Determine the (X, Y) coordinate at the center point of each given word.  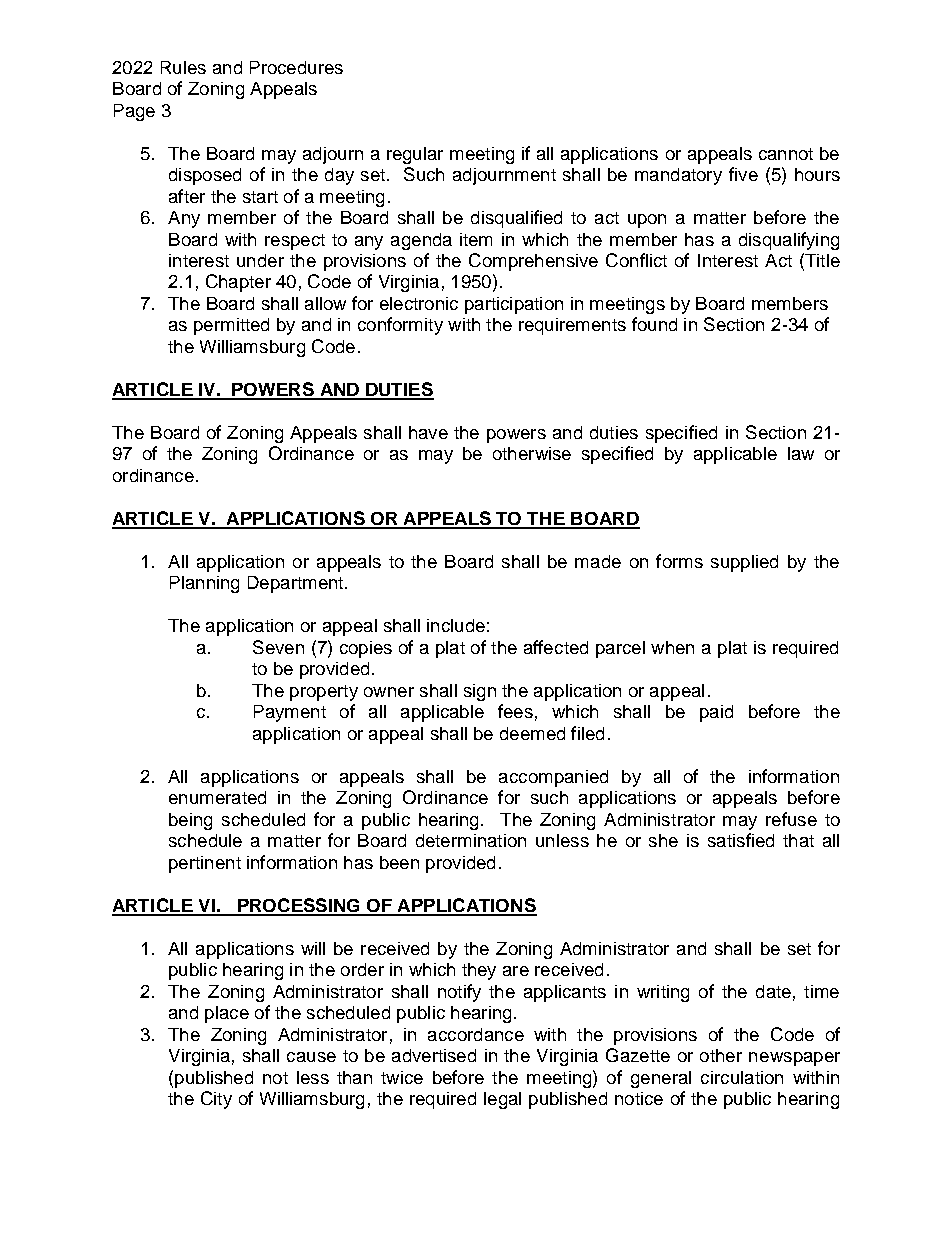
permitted (231, 326)
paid (716, 713)
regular (415, 155)
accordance (476, 1034)
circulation (742, 1077)
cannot (786, 154)
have (428, 432)
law (801, 453)
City (216, 1100)
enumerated (217, 797)
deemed (532, 733)
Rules (183, 67)
